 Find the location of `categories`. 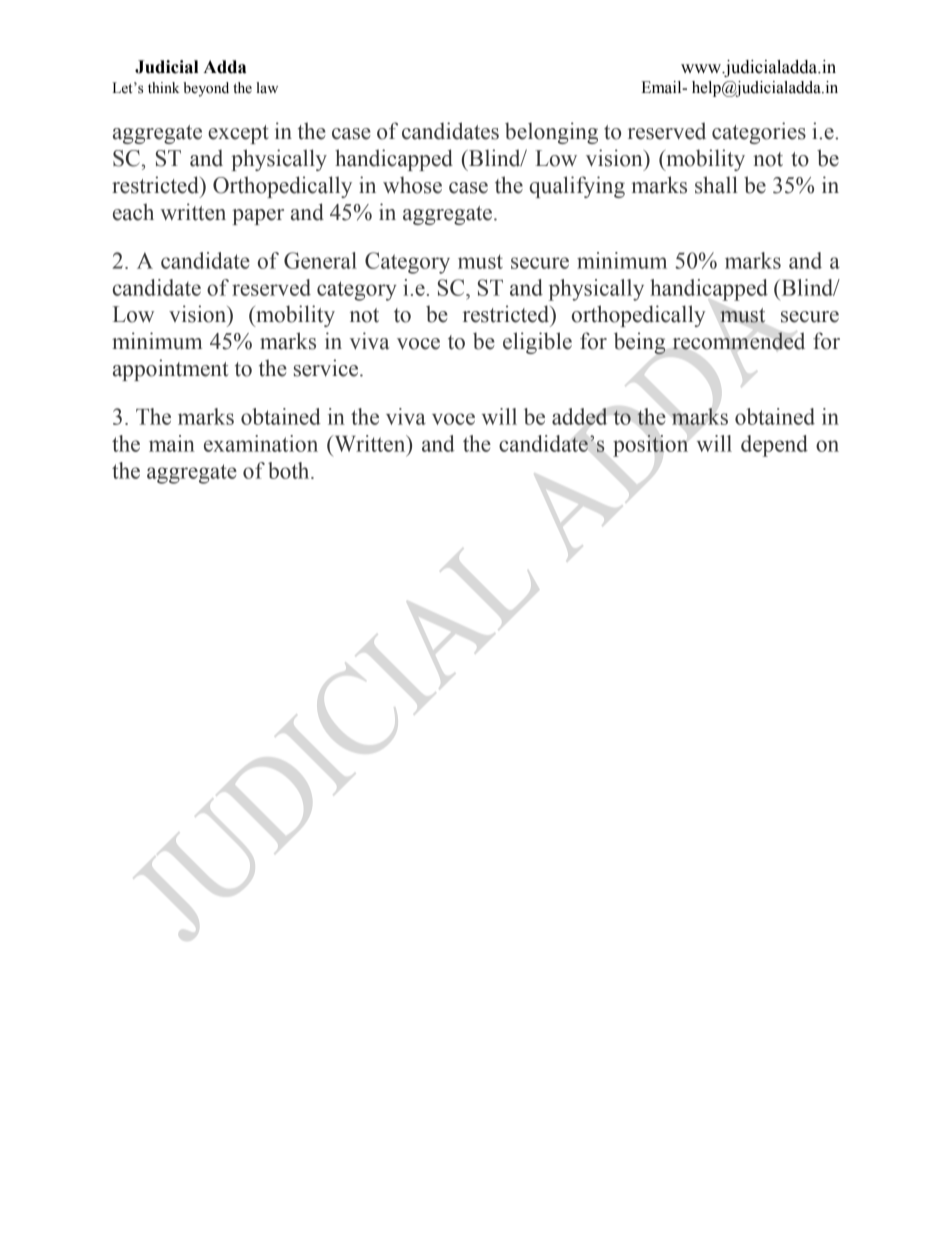

categories is located at coordinates (759, 133).
